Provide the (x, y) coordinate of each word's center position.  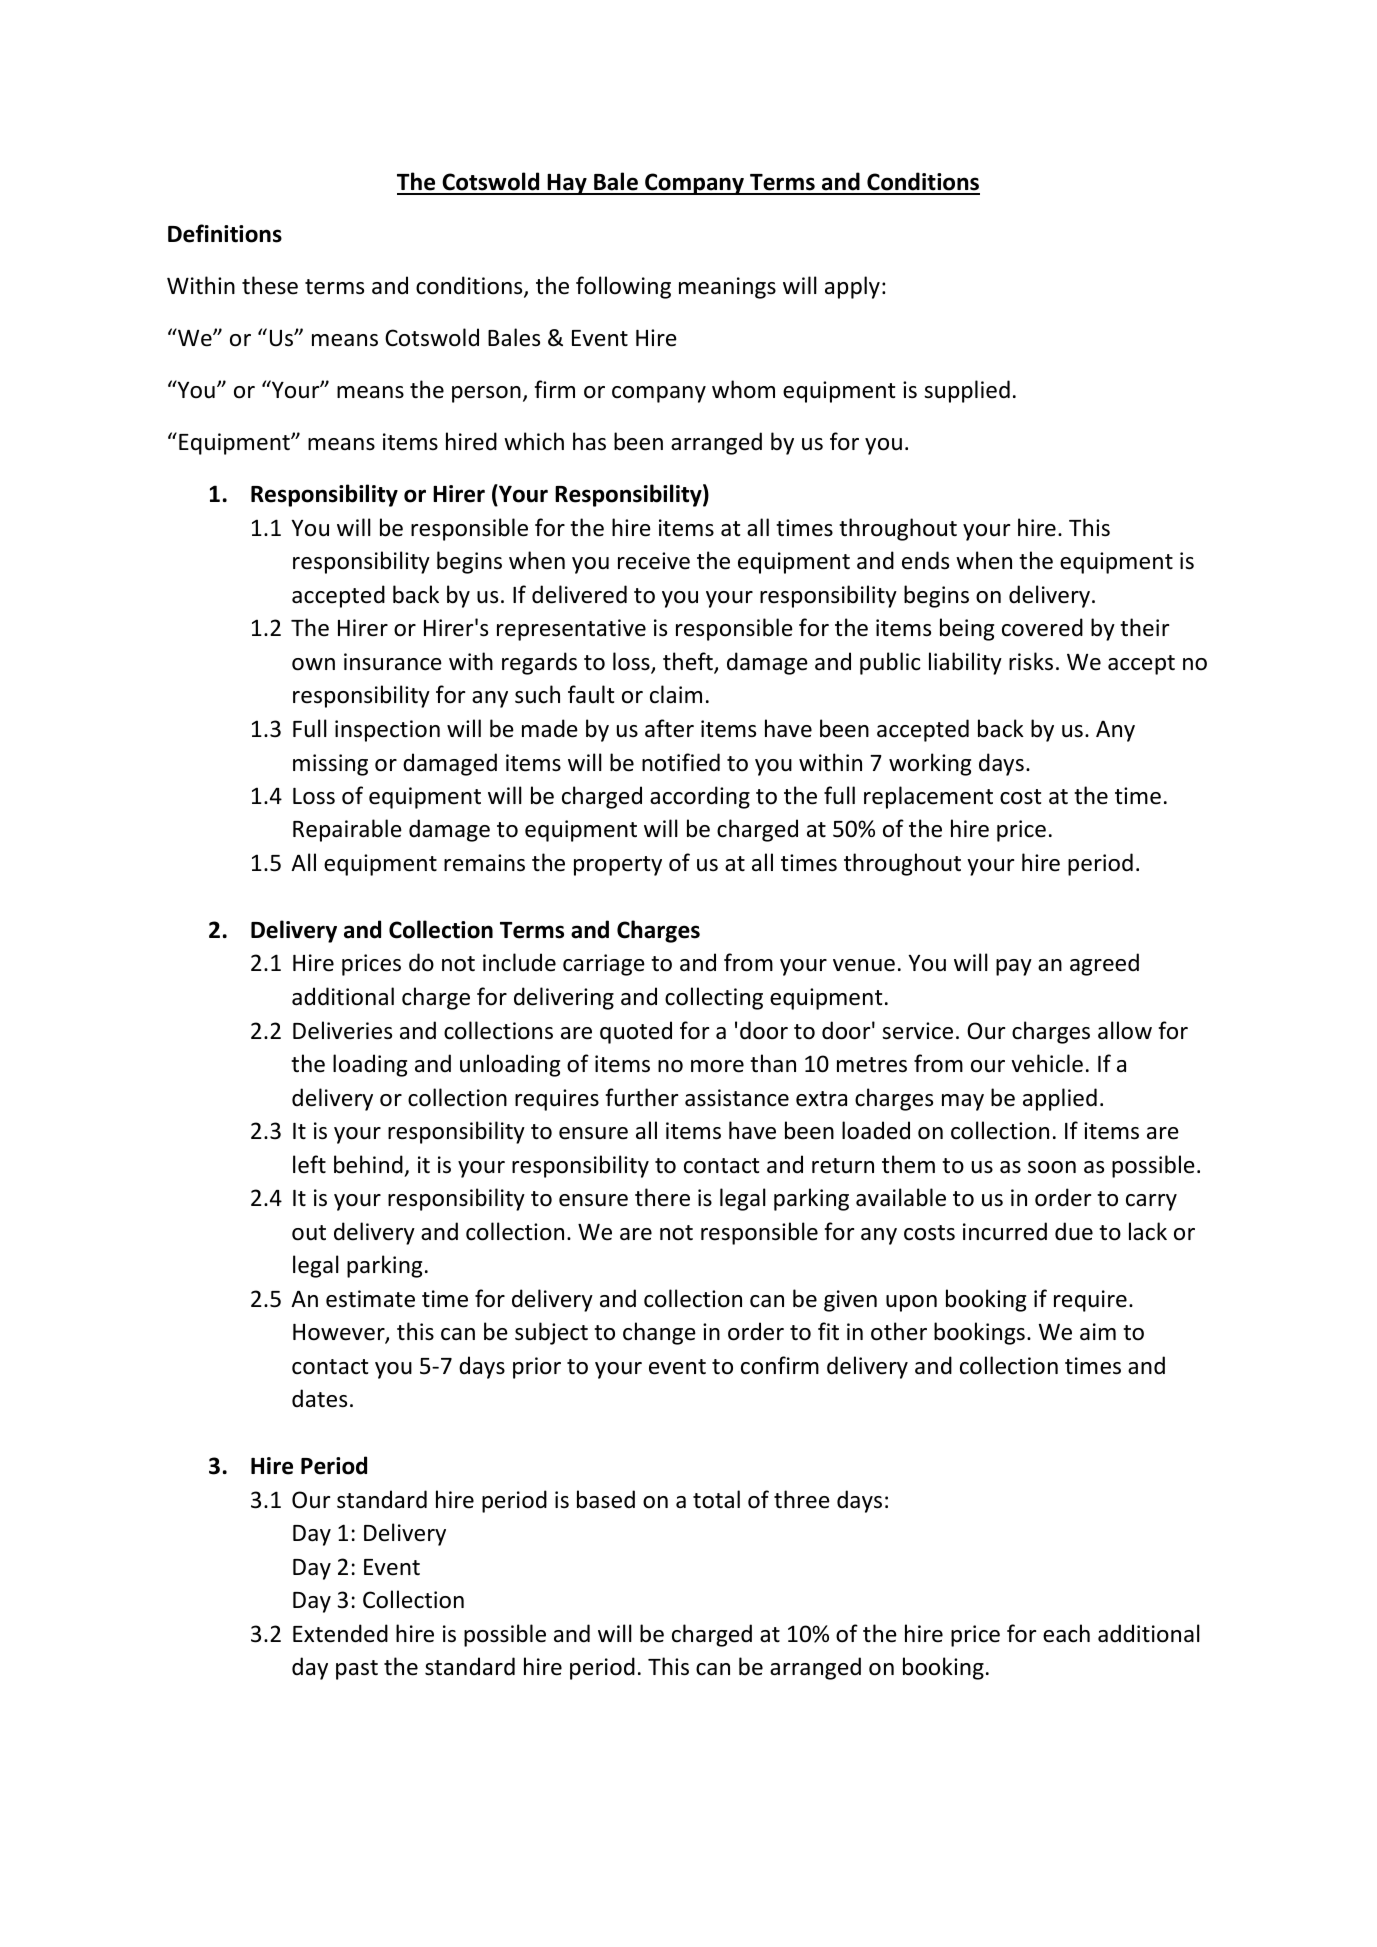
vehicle (1047, 1063)
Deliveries (342, 1030)
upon (911, 1303)
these (270, 285)
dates (319, 1398)
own (313, 664)
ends (925, 560)
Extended (340, 1633)
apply (852, 287)
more (717, 1066)
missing (330, 765)
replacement (928, 797)
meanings (727, 288)
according (700, 797)
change (659, 1333)
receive (654, 561)
